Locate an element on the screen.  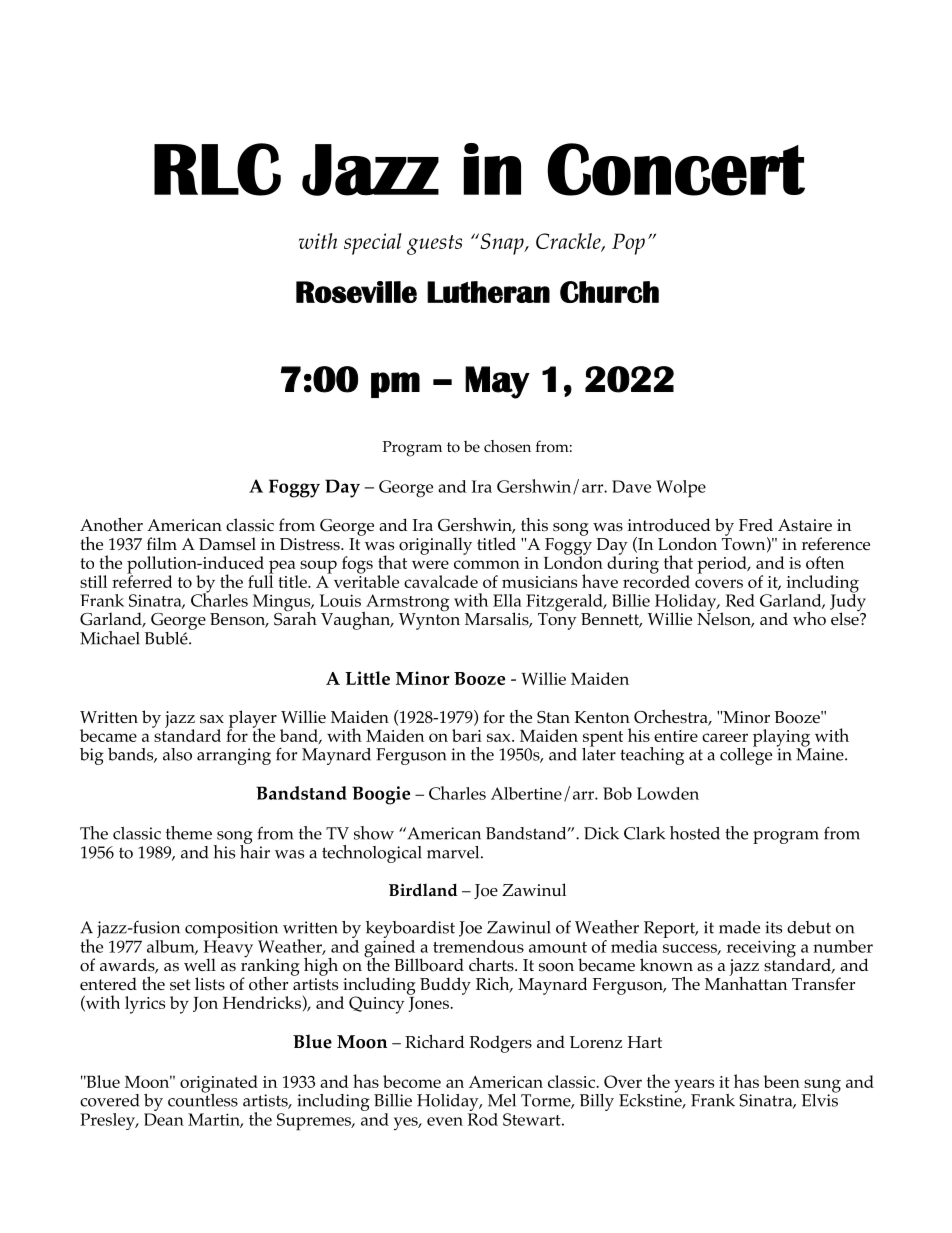
college is located at coordinates (746, 755).
